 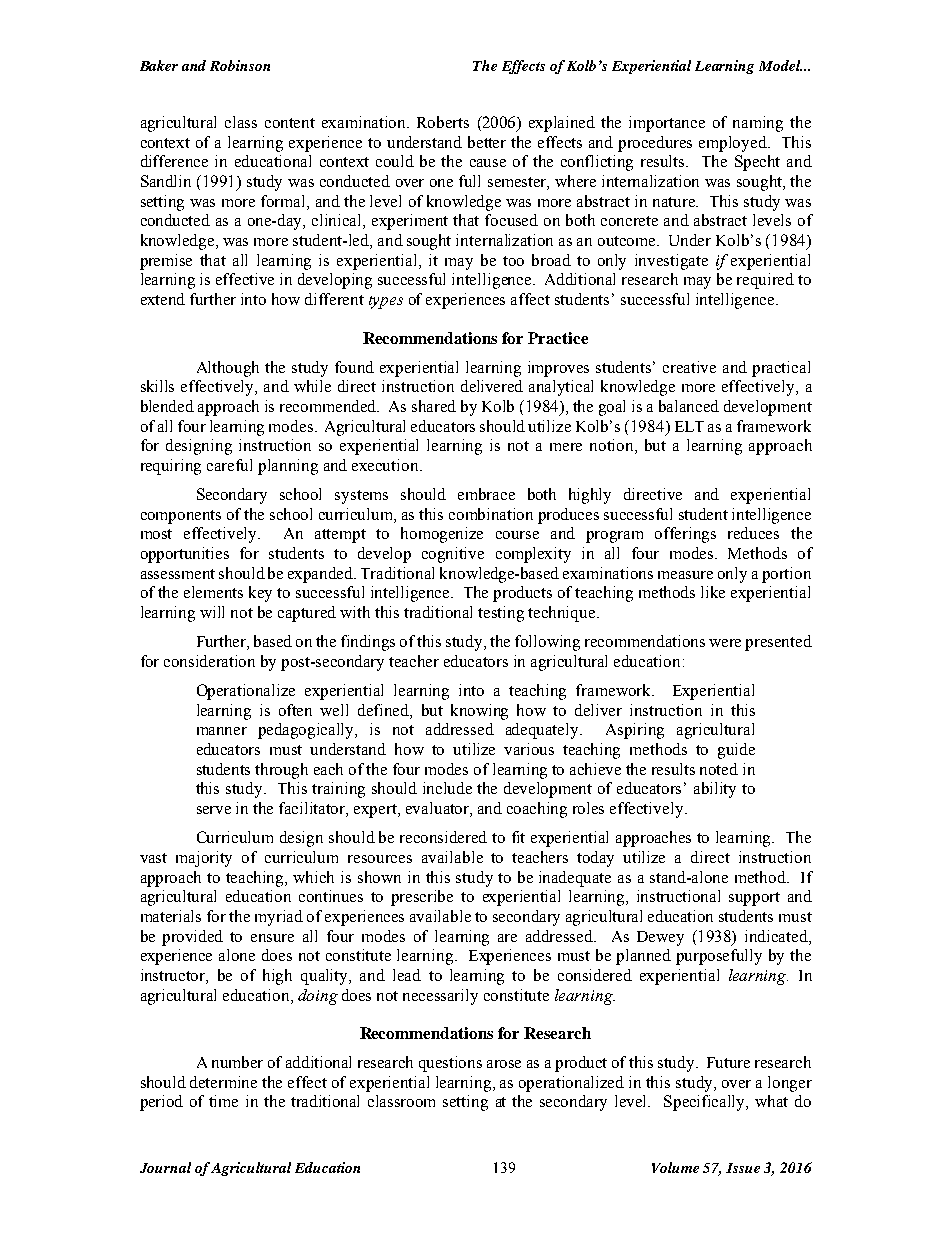 I want to click on Roberts, so click(x=443, y=122).
